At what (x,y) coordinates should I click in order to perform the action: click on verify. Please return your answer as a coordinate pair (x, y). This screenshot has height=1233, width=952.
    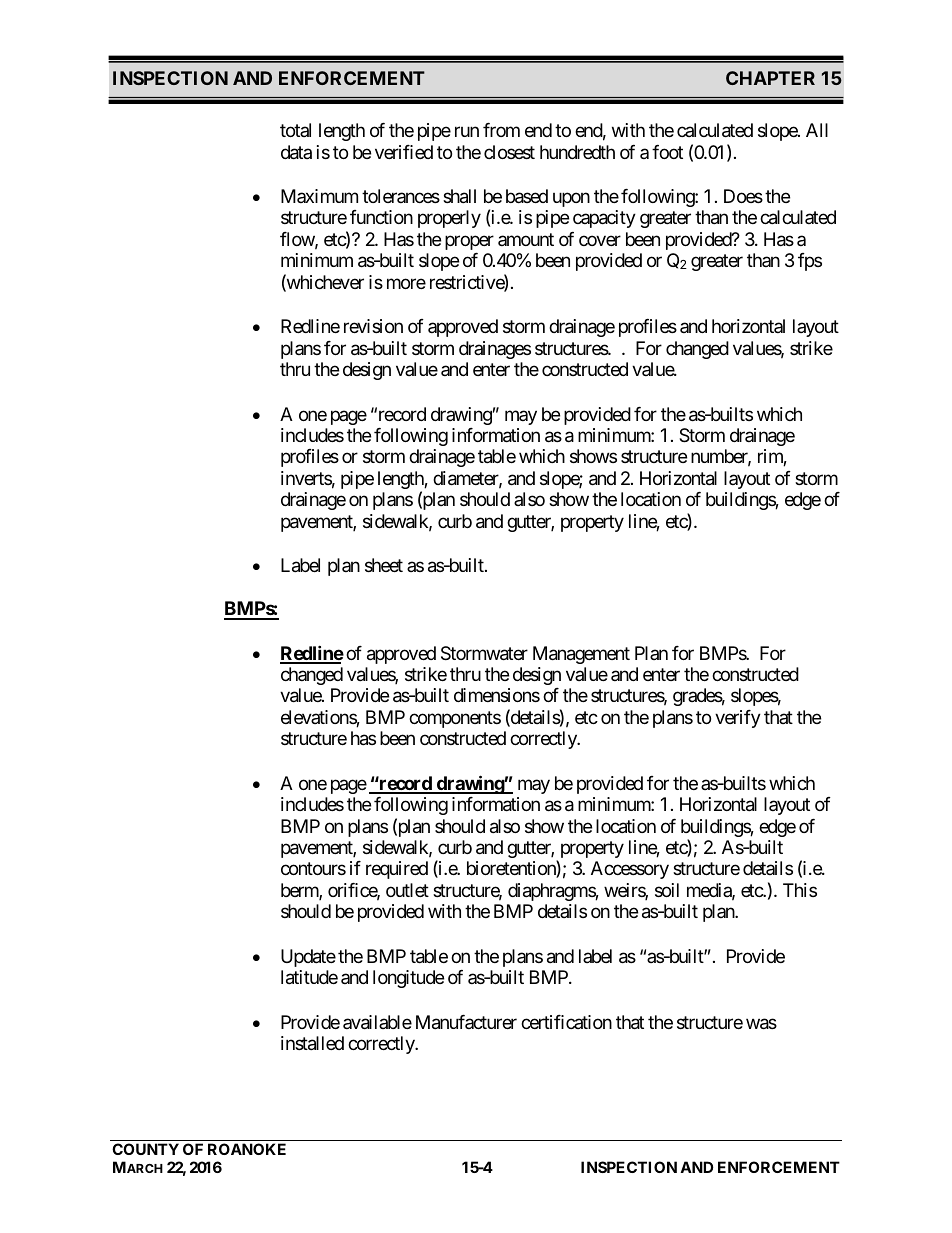
    Looking at the image, I should click on (738, 719).
